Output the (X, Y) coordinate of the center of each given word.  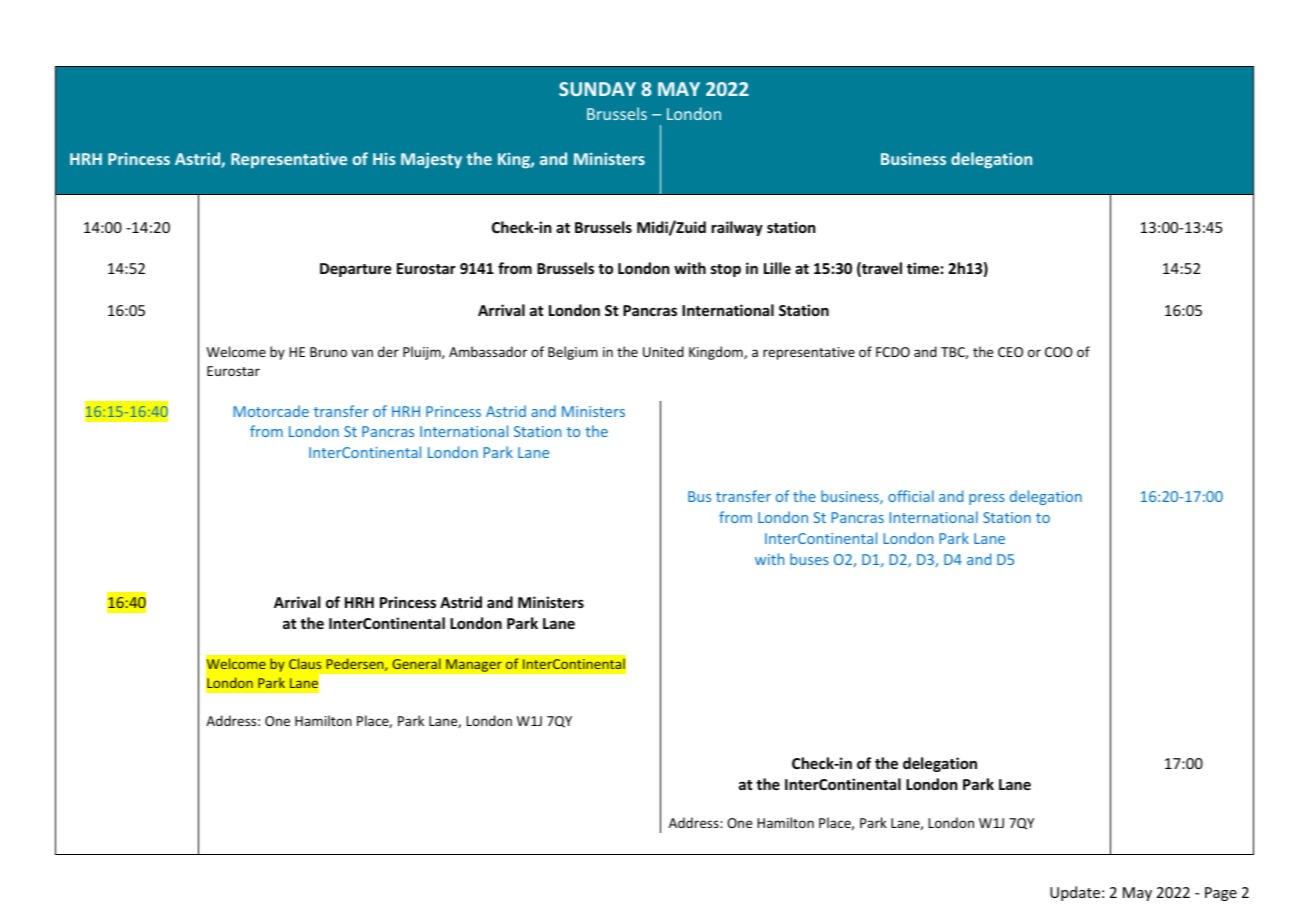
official (911, 496)
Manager (474, 665)
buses (809, 559)
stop (726, 270)
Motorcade (271, 411)
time (923, 268)
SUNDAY (597, 89)
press (987, 499)
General (416, 663)
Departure (356, 270)
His (384, 159)
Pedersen (356, 664)
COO (1059, 352)
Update (1075, 893)
